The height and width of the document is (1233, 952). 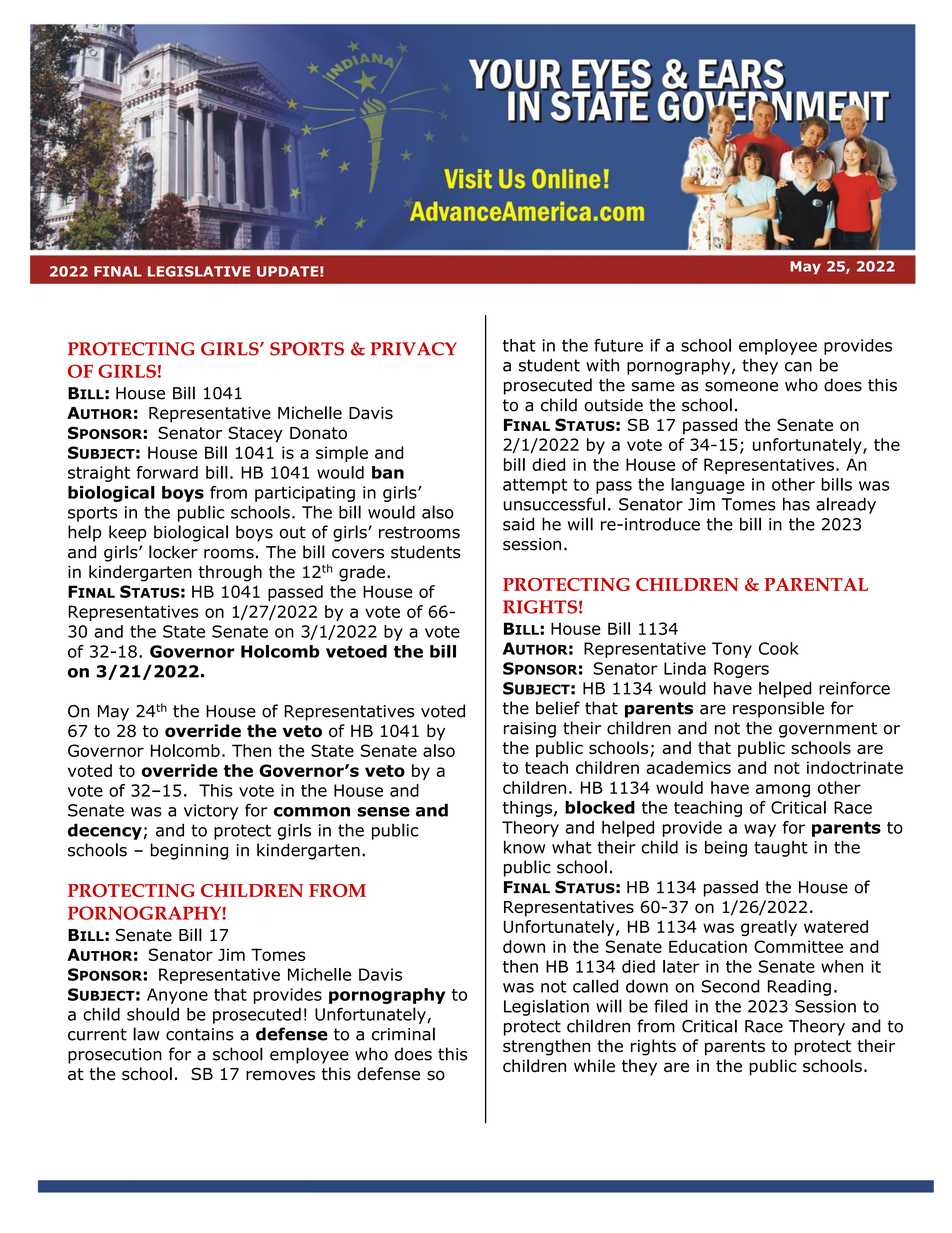 I want to click on can, so click(x=798, y=367).
